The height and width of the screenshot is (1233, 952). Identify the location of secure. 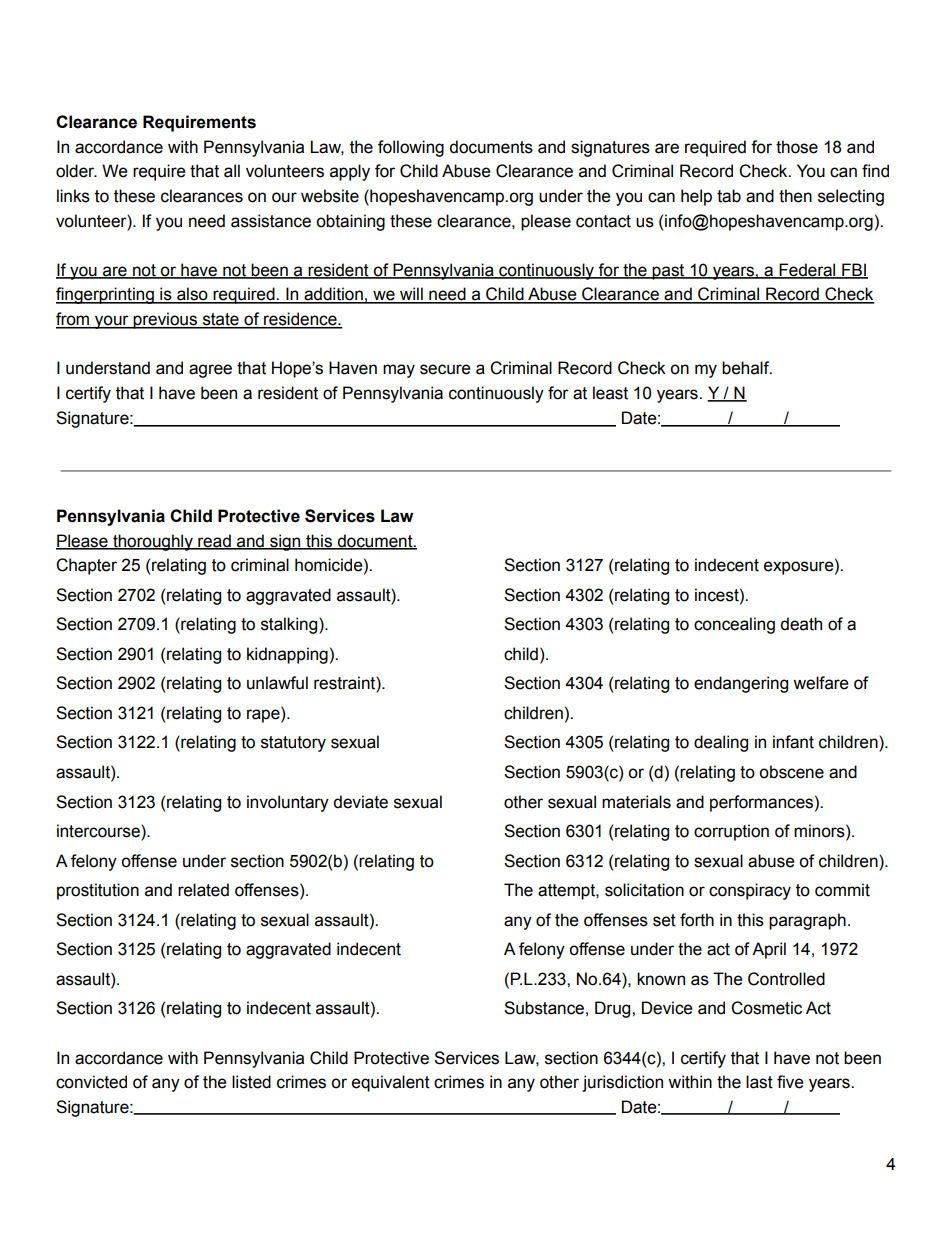
(445, 369).
